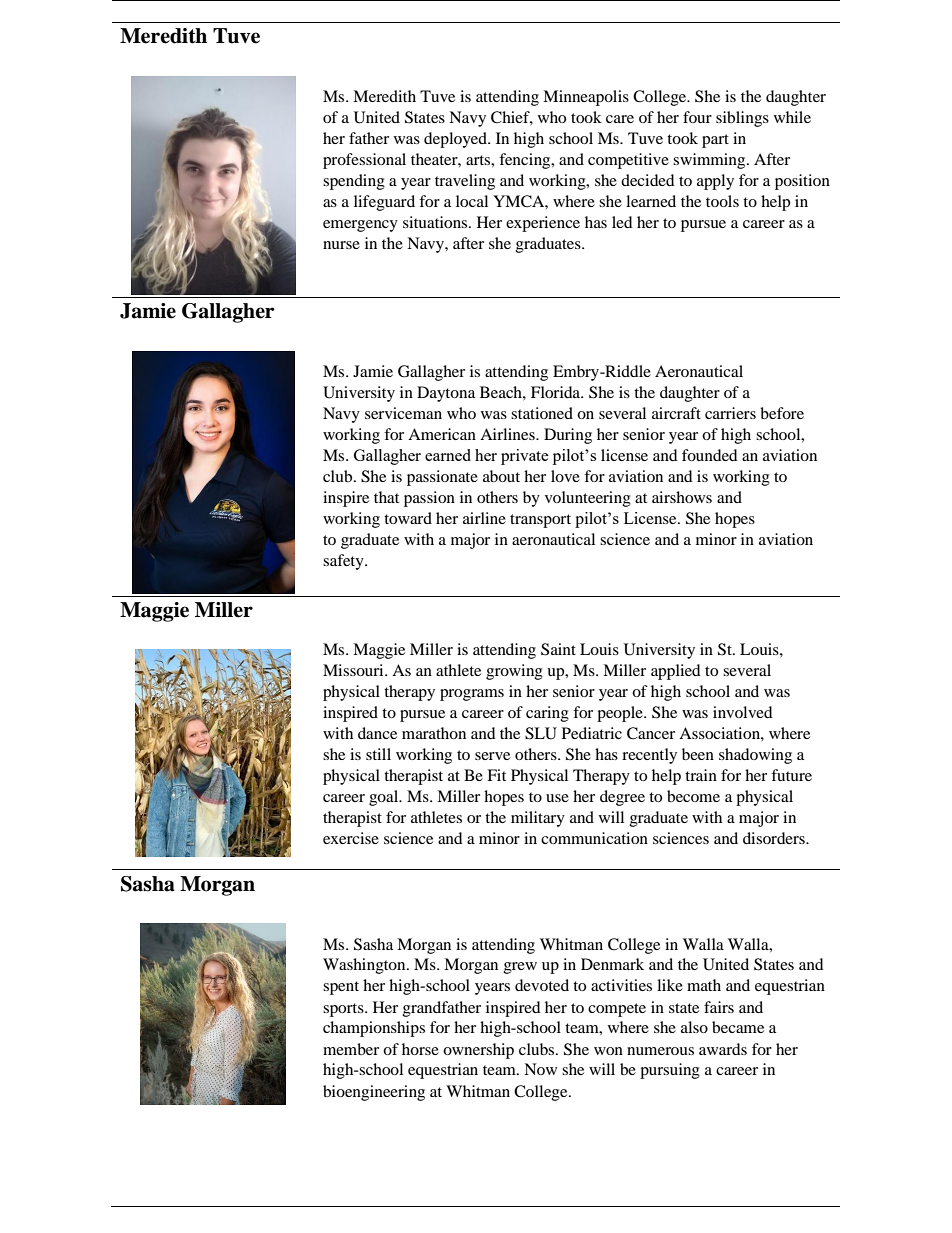 This screenshot has width=952, height=1233. I want to click on applied, so click(676, 672).
